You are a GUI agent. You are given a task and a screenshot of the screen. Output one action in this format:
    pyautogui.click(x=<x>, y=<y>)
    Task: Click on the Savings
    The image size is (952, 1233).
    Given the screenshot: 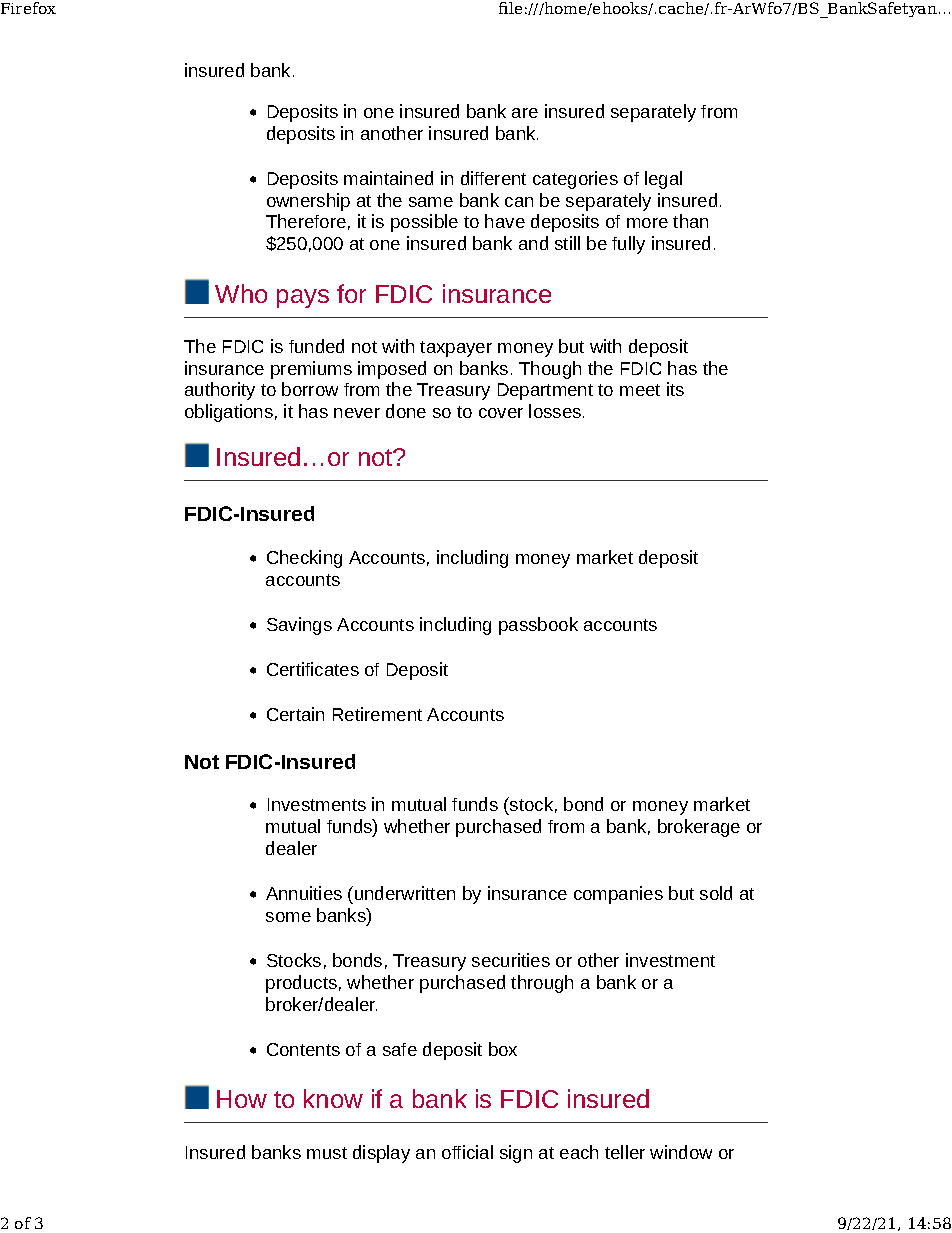 What is the action you would take?
    pyautogui.click(x=299, y=626)
